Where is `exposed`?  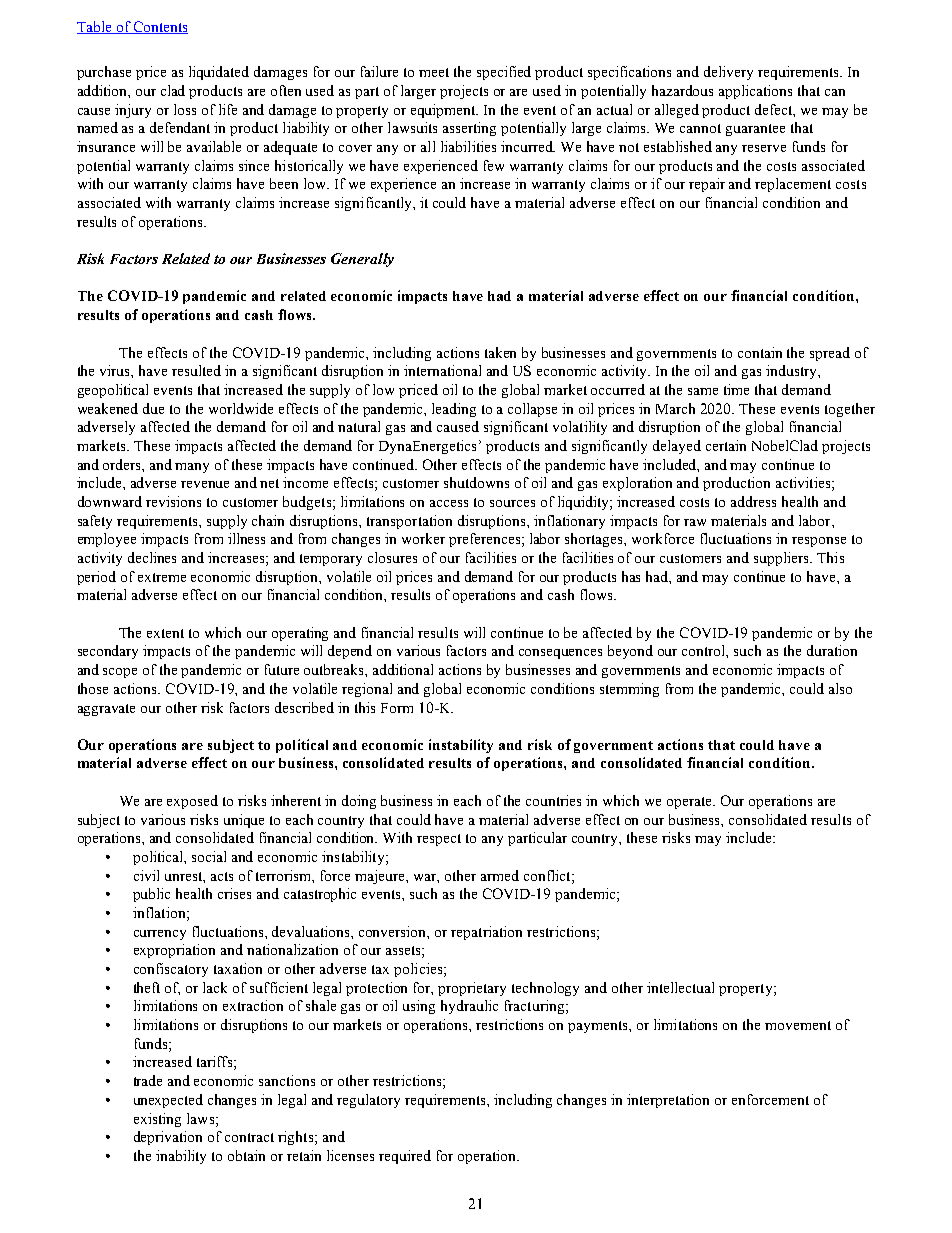 exposed is located at coordinates (192, 802).
